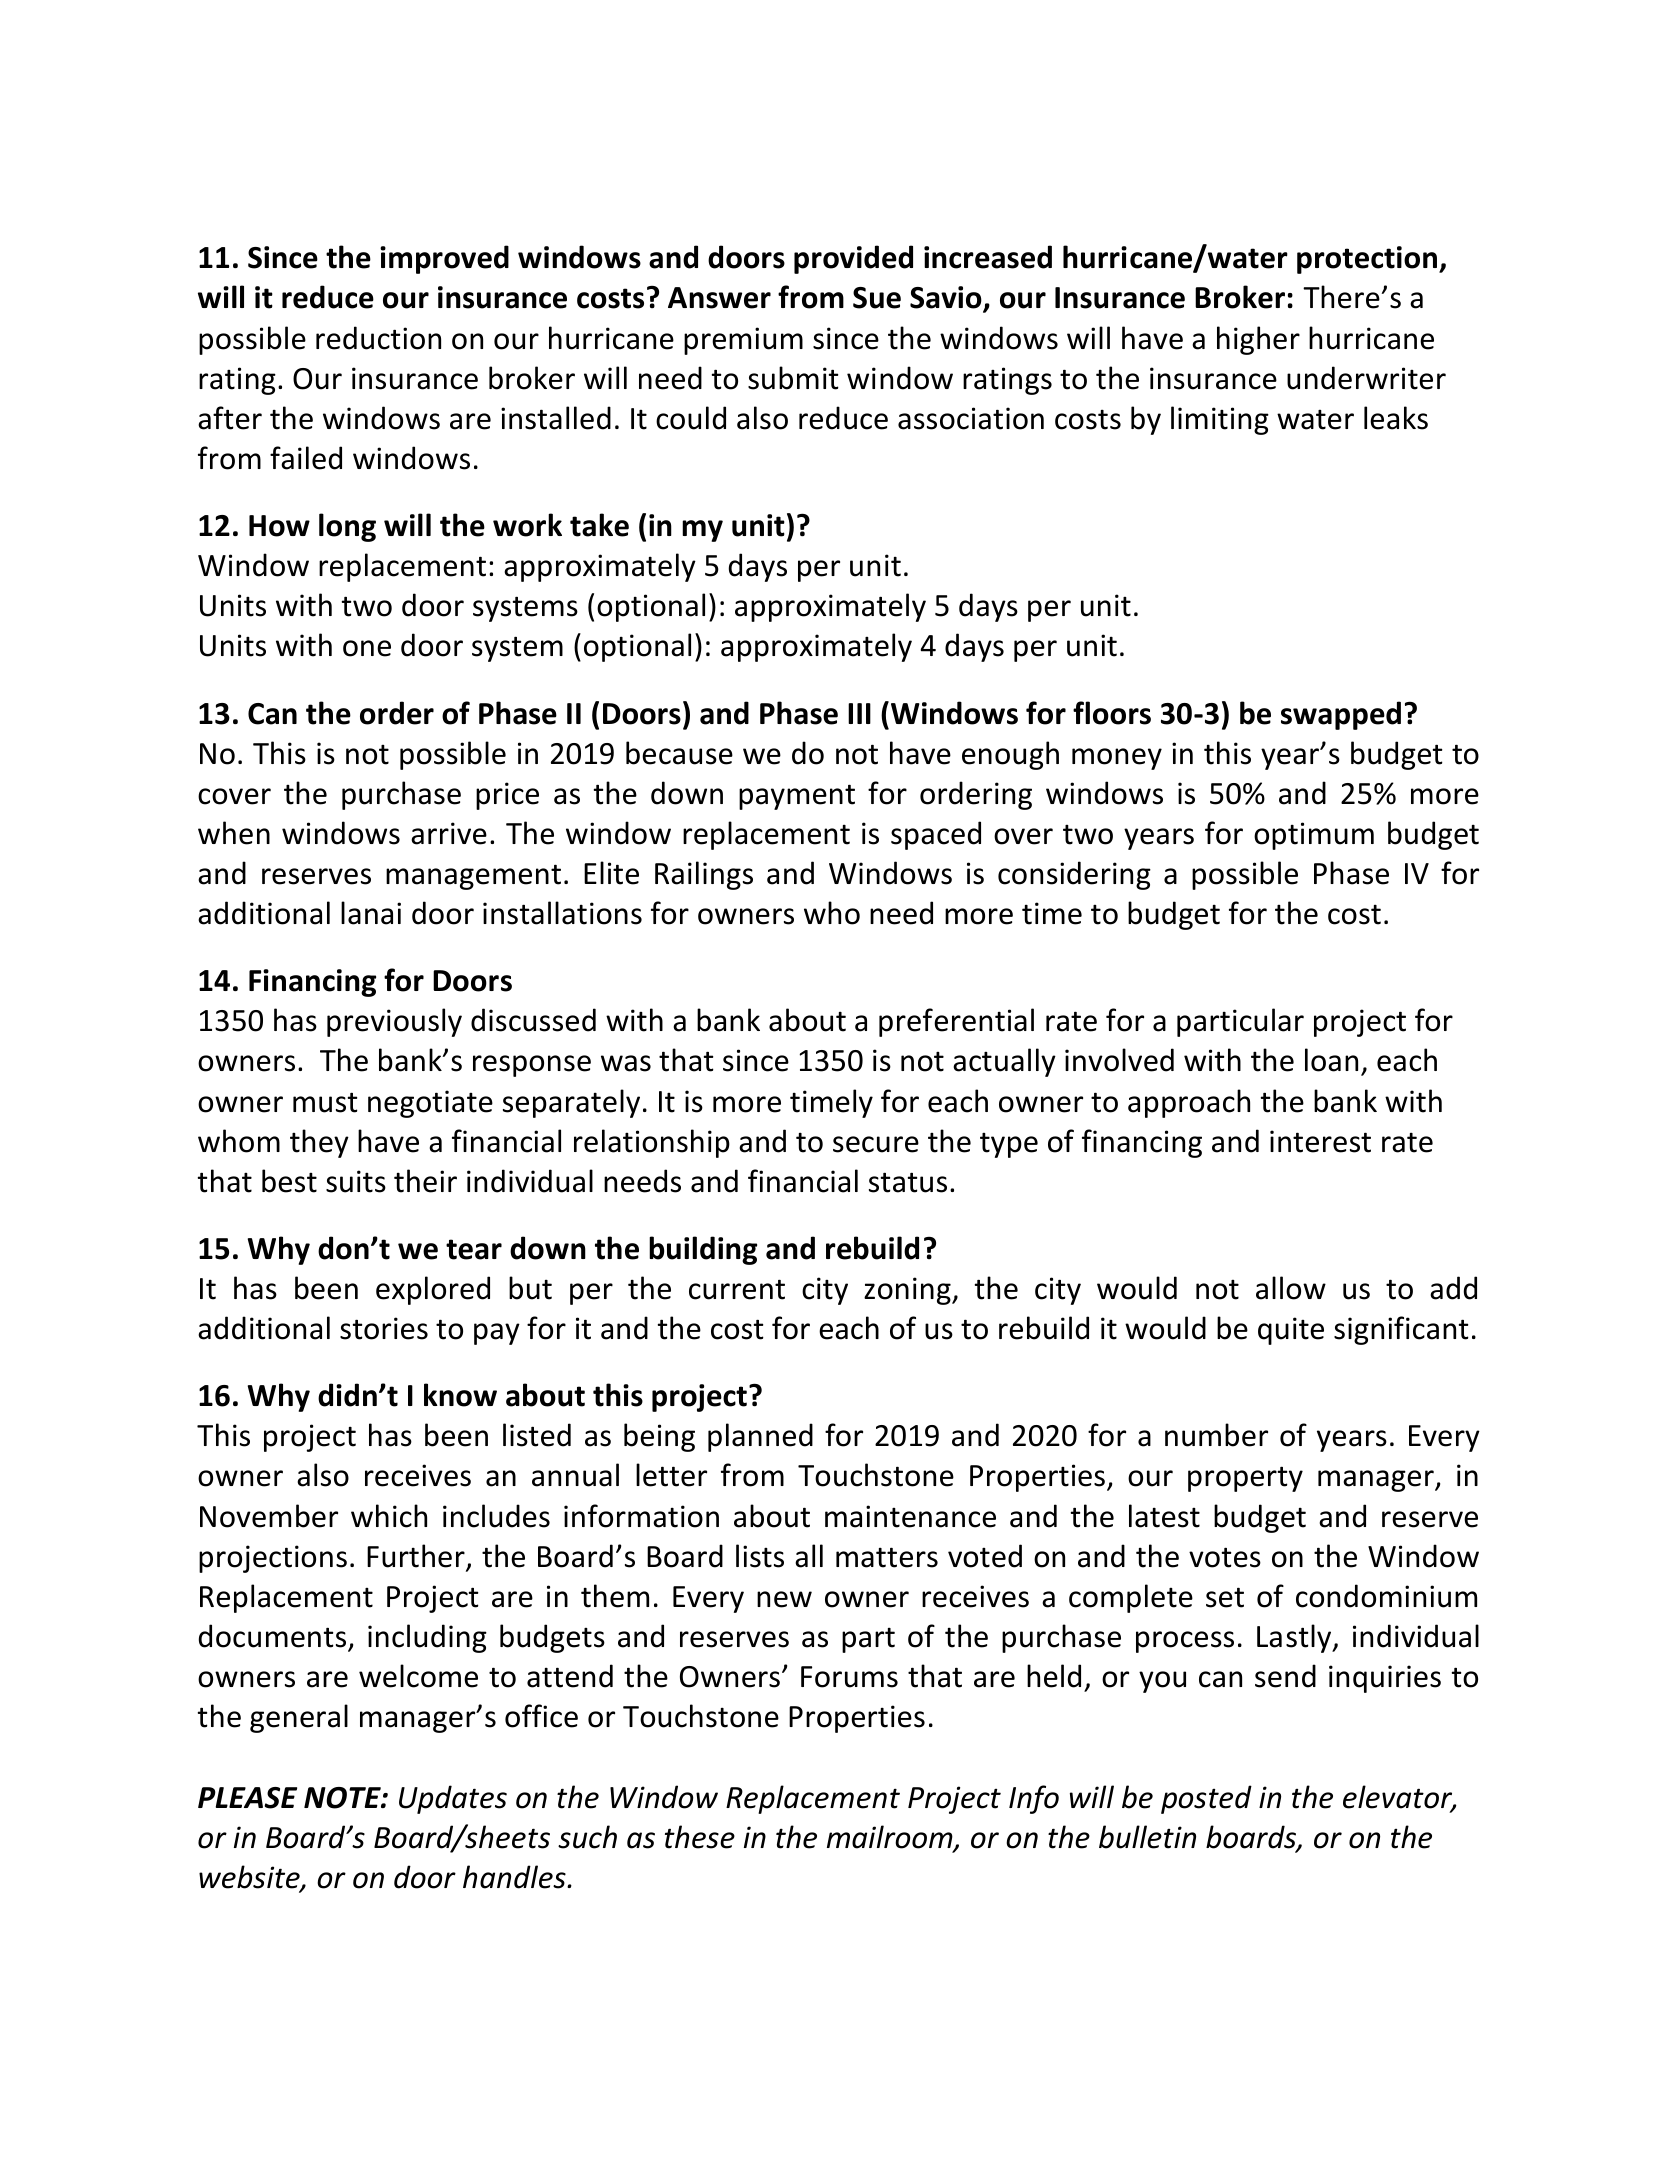 The image size is (1678, 2171). Describe the element at coordinates (877, 298) in the screenshot. I see `Sue` at that location.
